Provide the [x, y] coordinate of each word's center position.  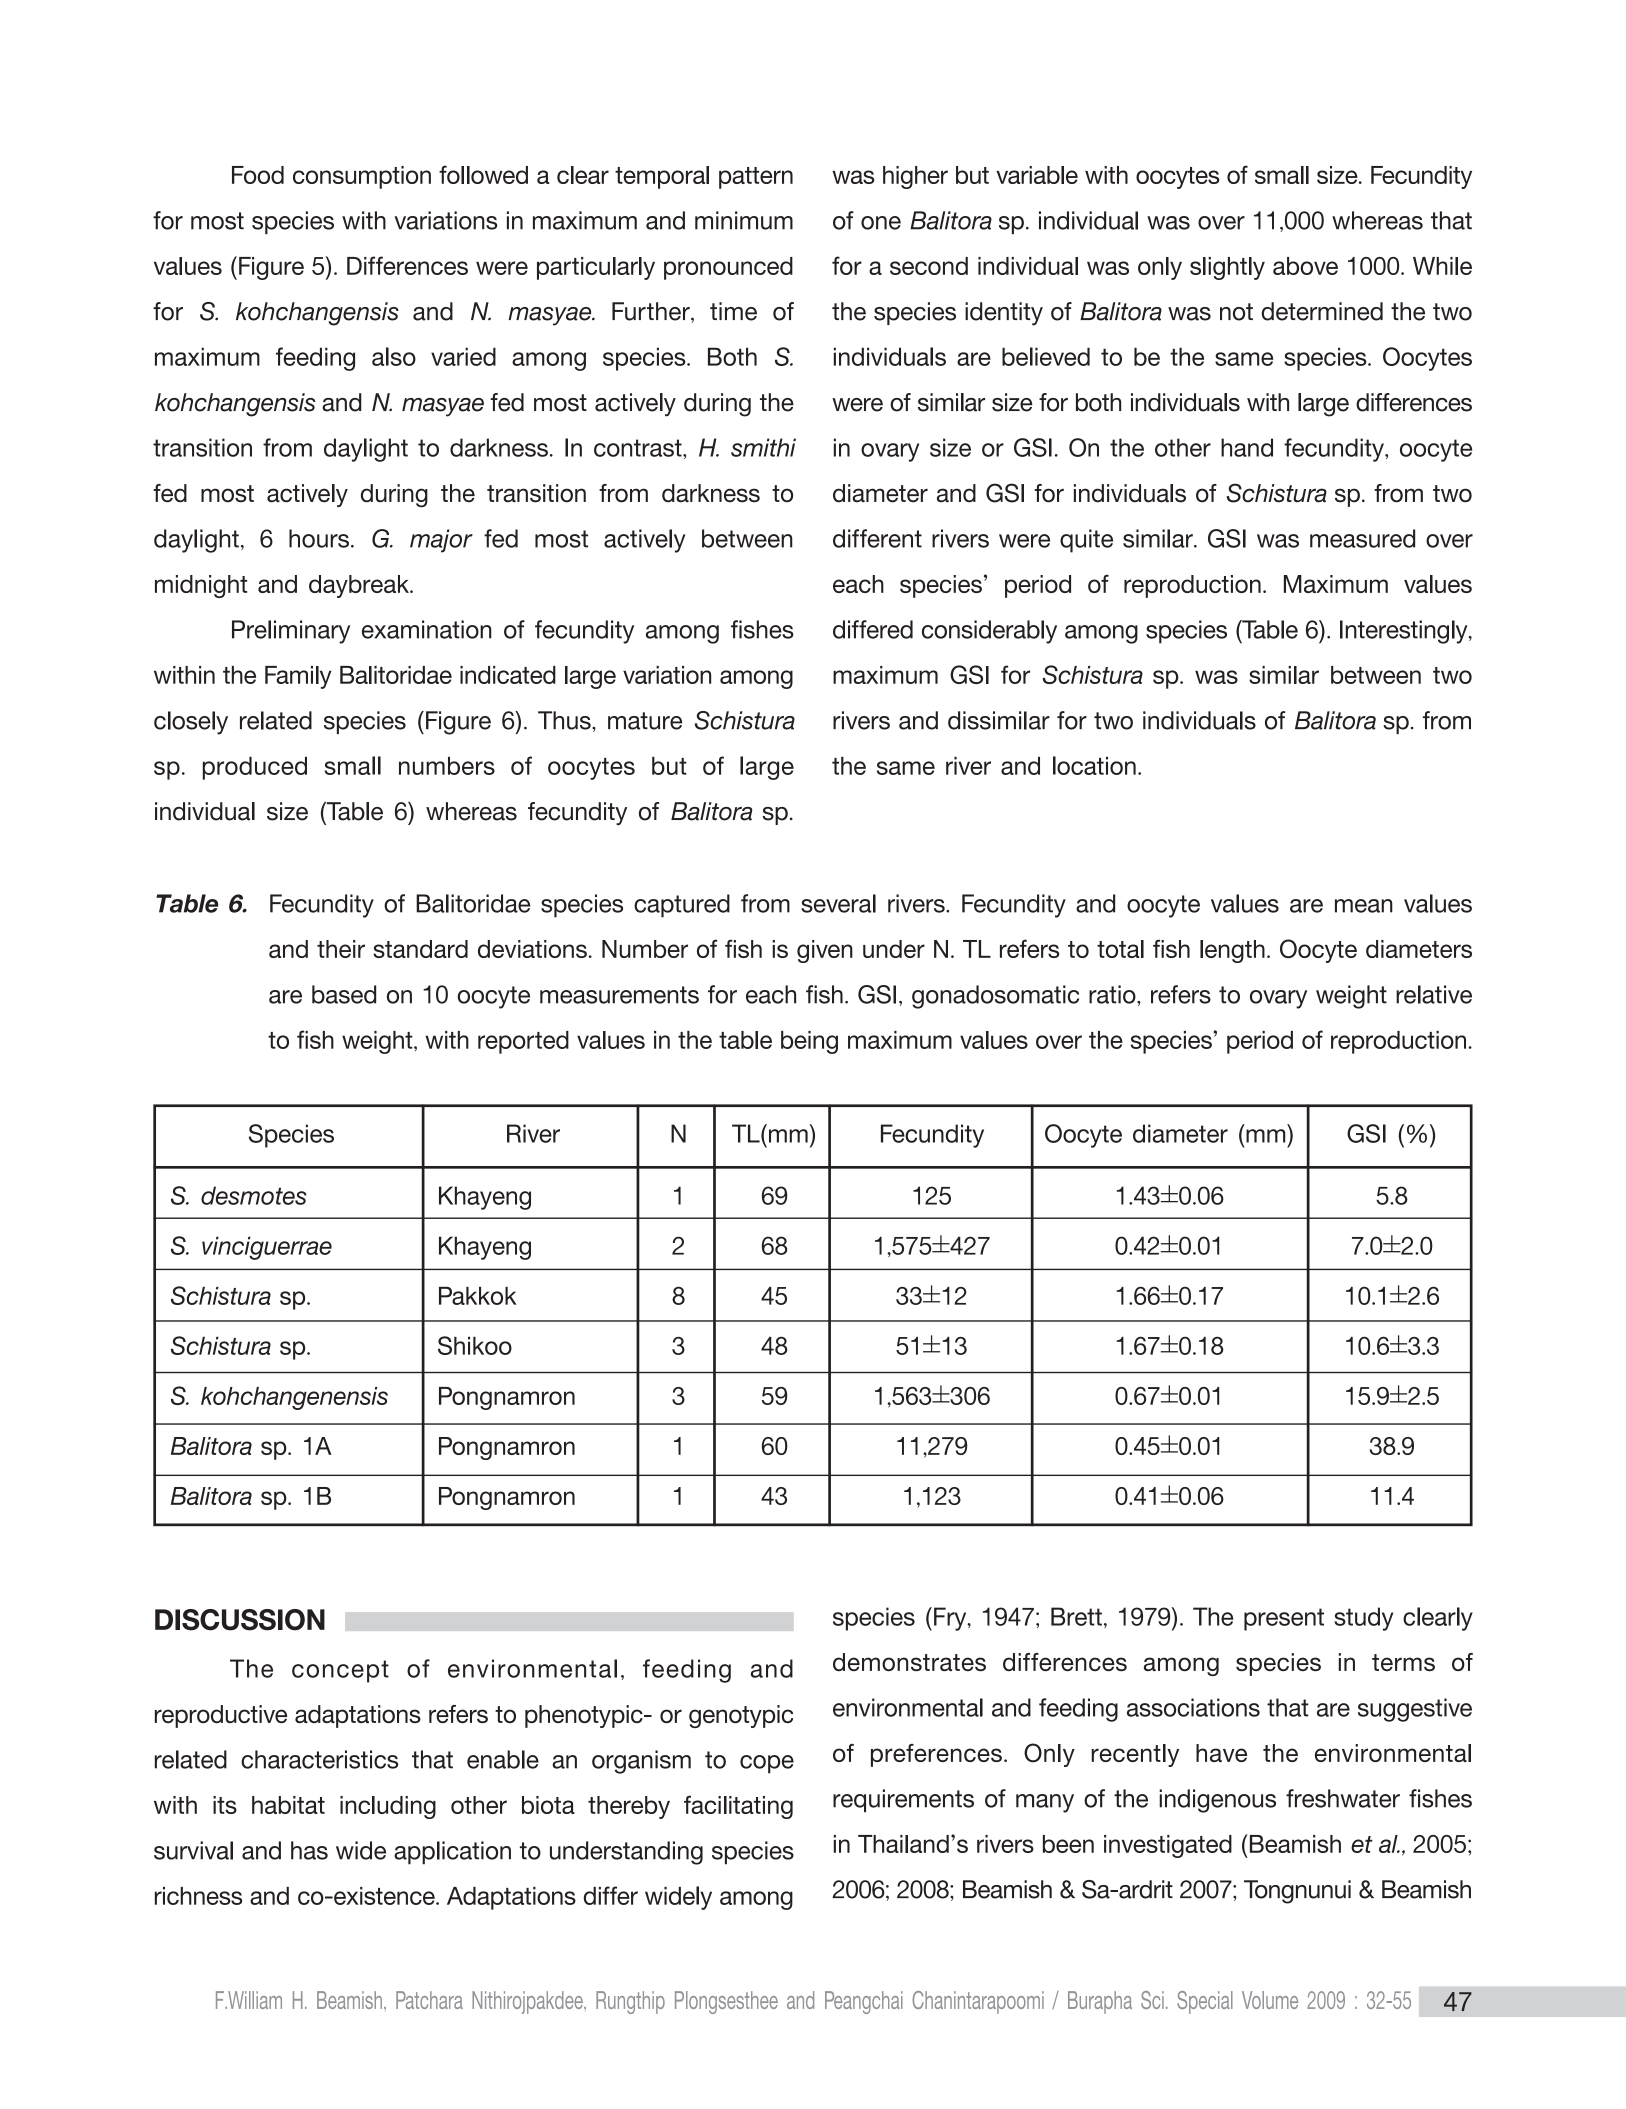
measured [1362, 538]
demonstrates [909, 1662]
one [881, 223]
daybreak [360, 586]
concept [340, 1671]
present [1284, 1619]
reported [523, 1042]
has [309, 1850]
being [809, 1042]
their [341, 949]
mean [1364, 906]
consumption [362, 177]
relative [1434, 994]
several [838, 903]
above [1305, 266]
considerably [989, 632]
